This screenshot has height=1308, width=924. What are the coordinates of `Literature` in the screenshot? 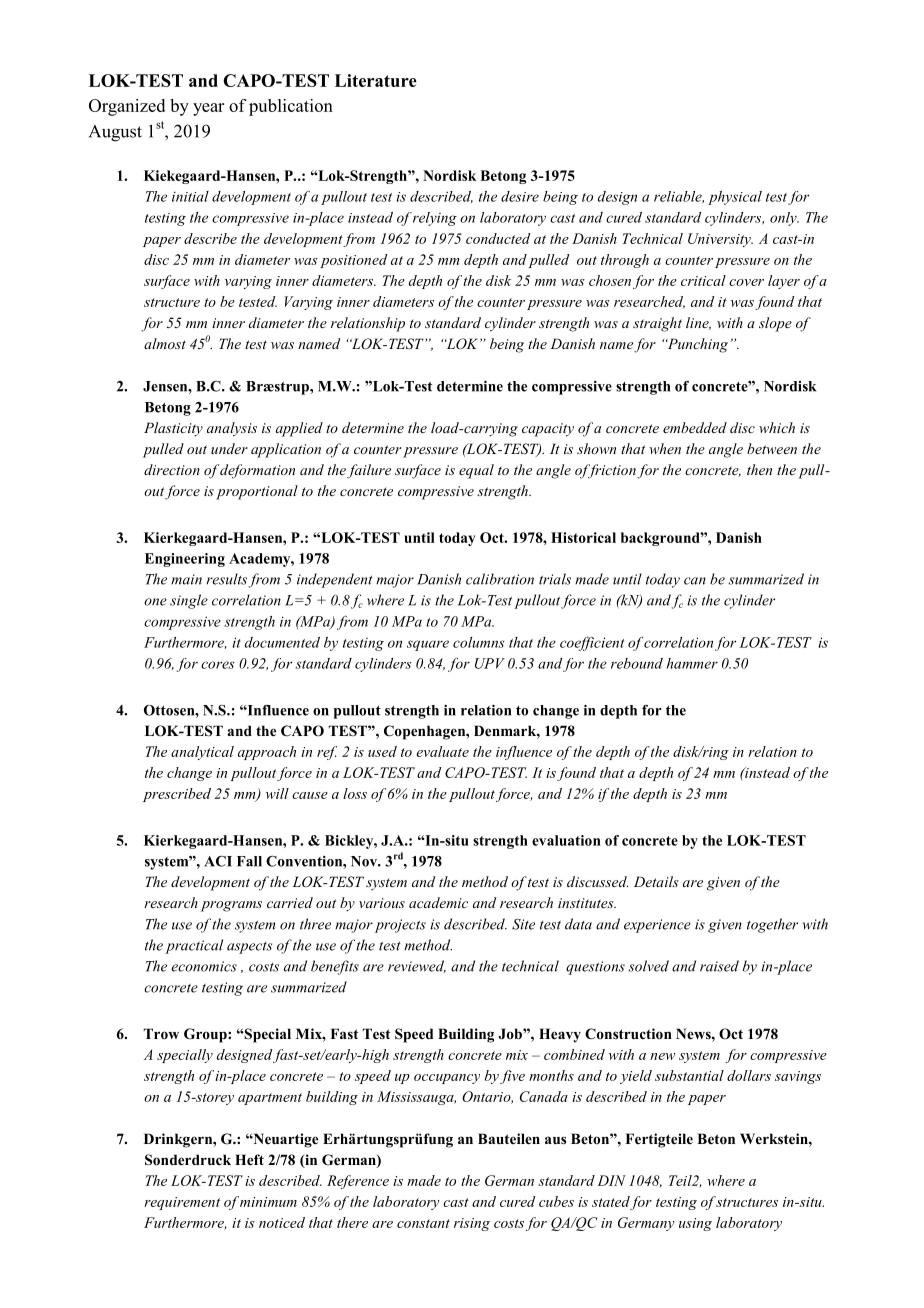 It's located at (376, 80).
